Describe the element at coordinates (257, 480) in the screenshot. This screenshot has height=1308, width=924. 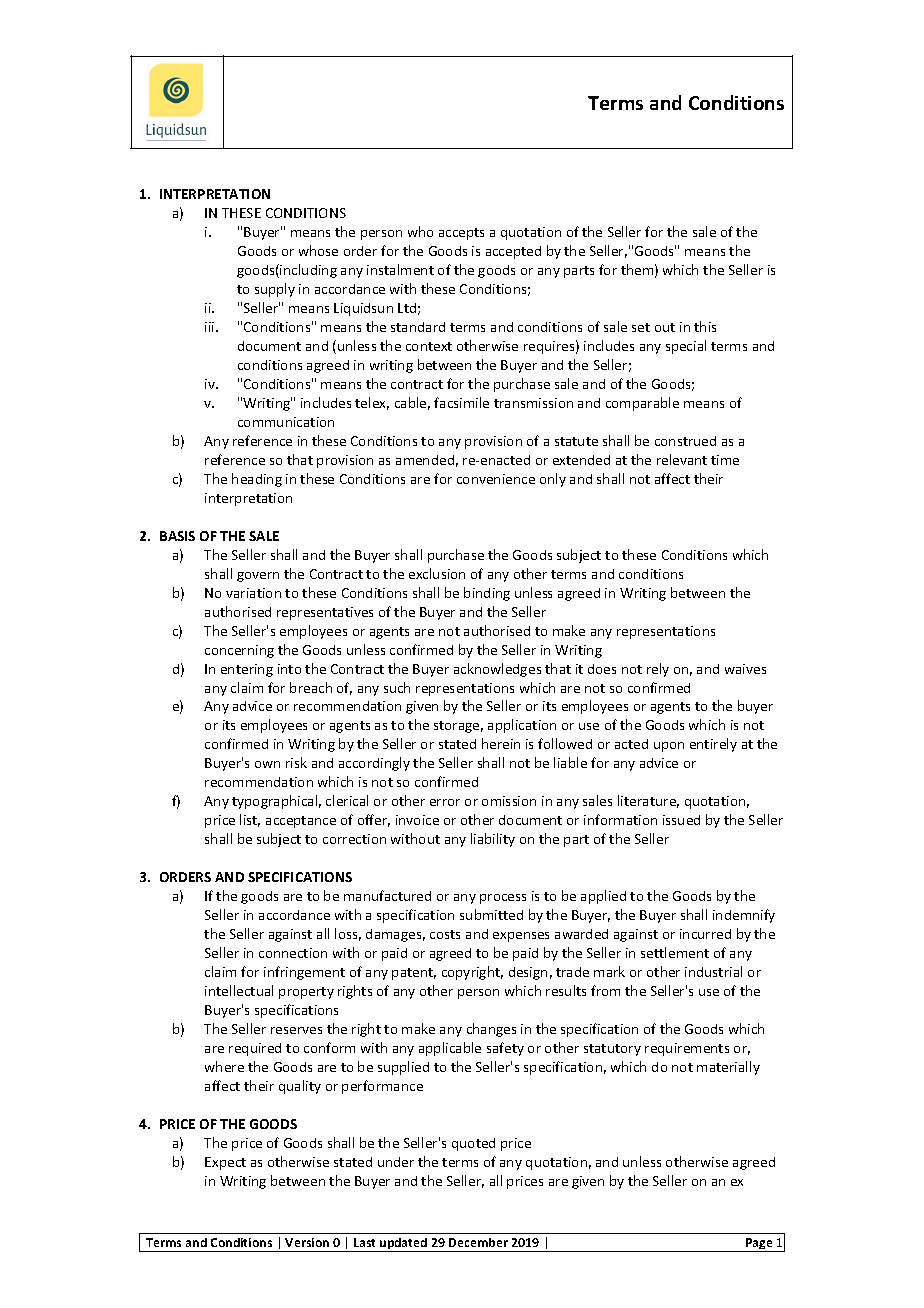
I see `heading` at that location.
